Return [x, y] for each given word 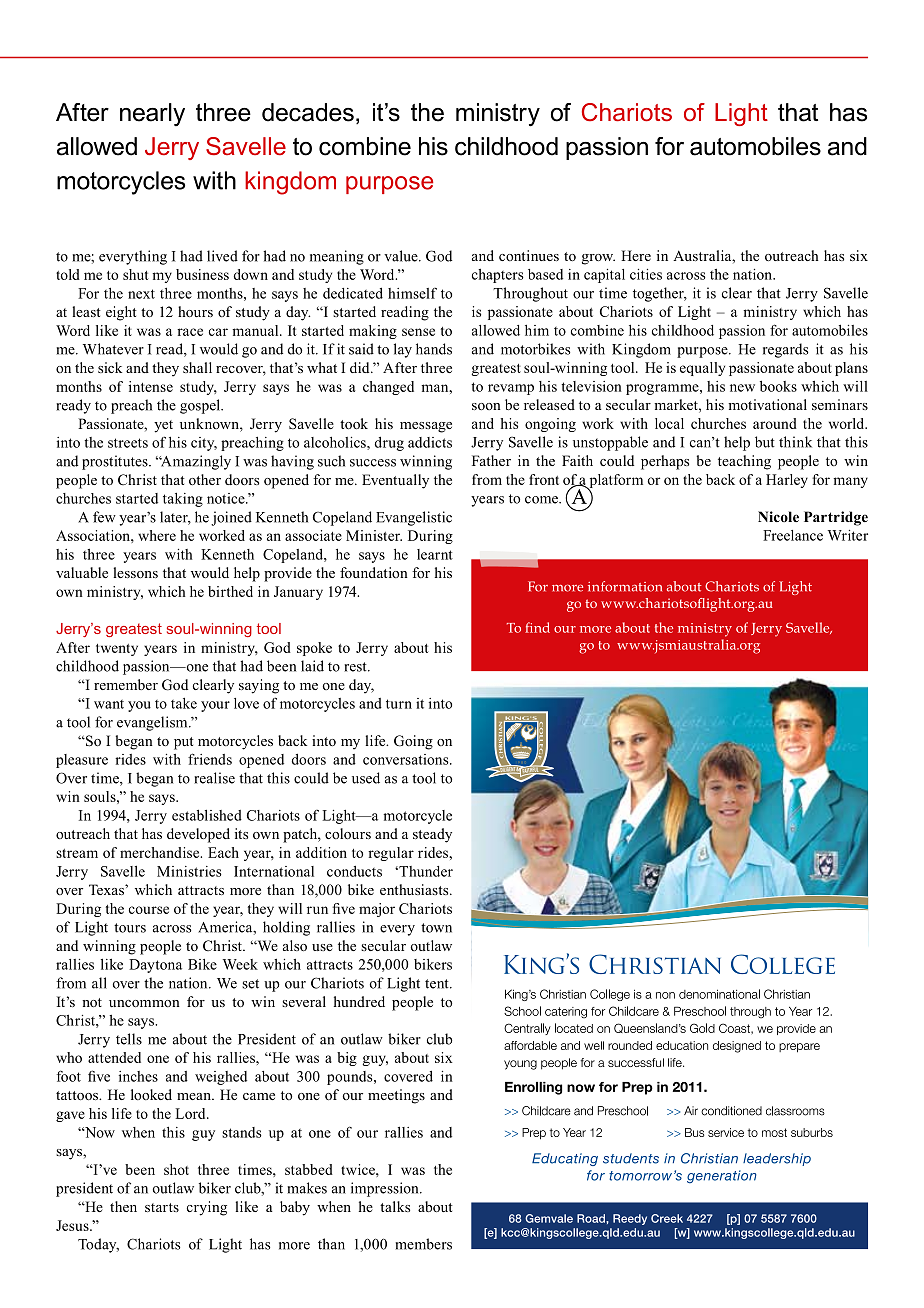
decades [308, 112]
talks [395, 1206]
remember [126, 684]
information [625, 586]
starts [162, 1207]
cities [646, 274]
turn [399, 704]
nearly [152, 114]
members [423, 1244]
